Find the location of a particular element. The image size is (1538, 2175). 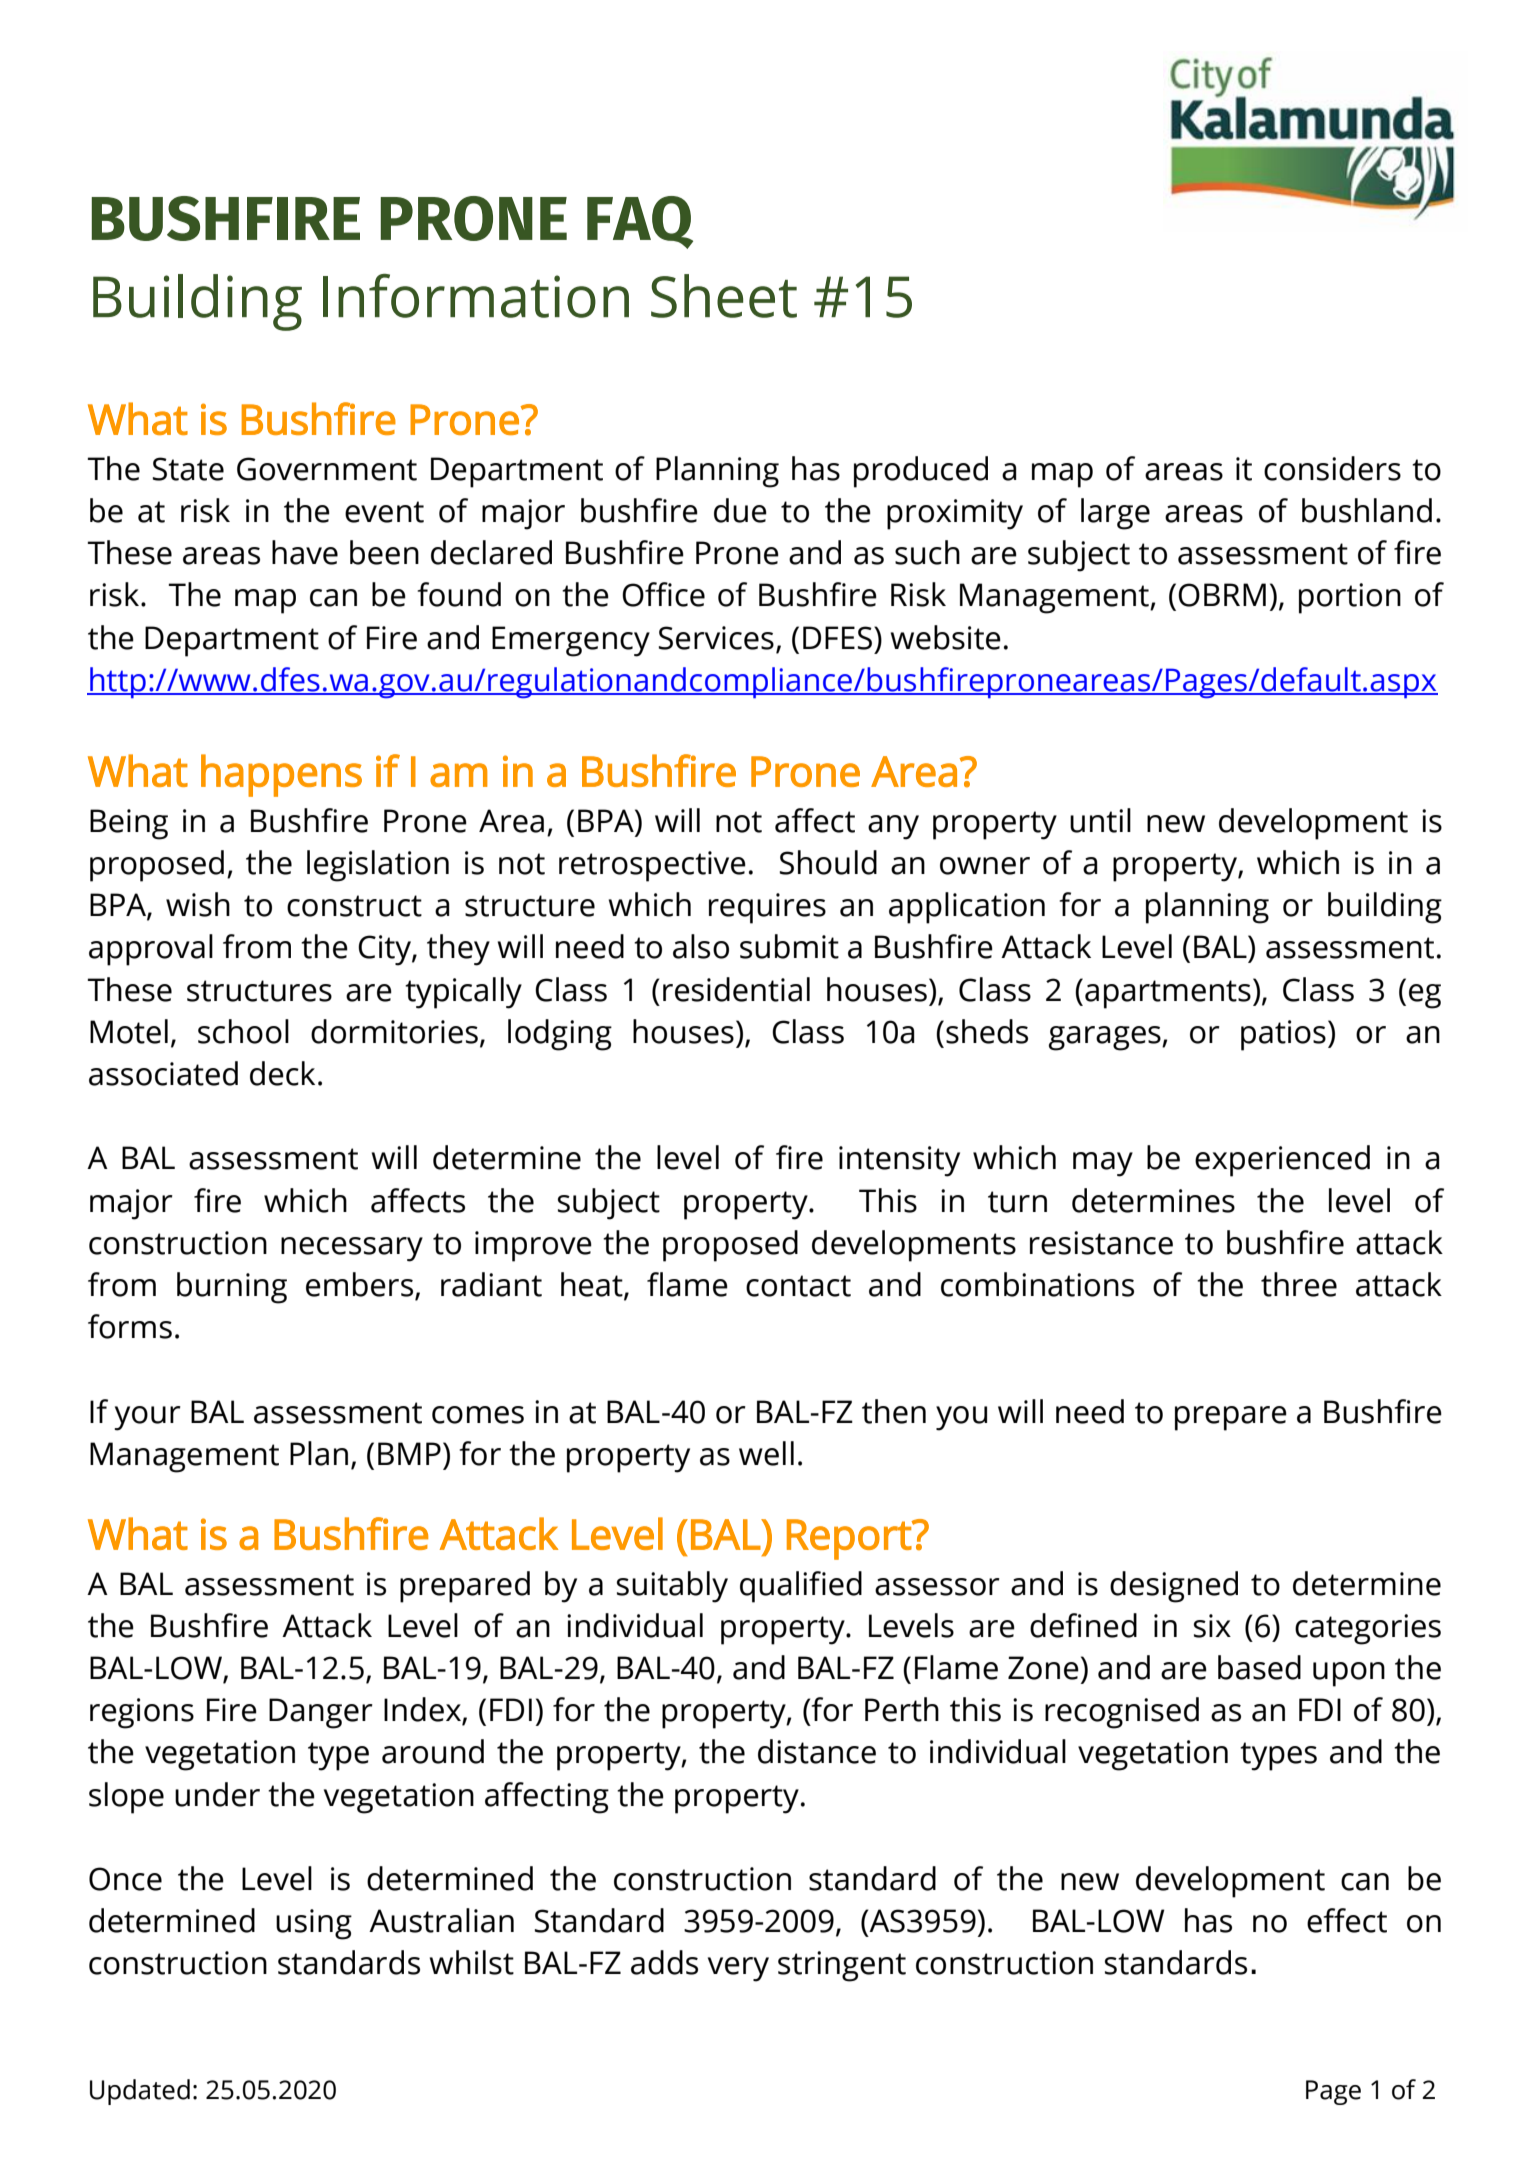

using is located at coordinates (314, 1924).
